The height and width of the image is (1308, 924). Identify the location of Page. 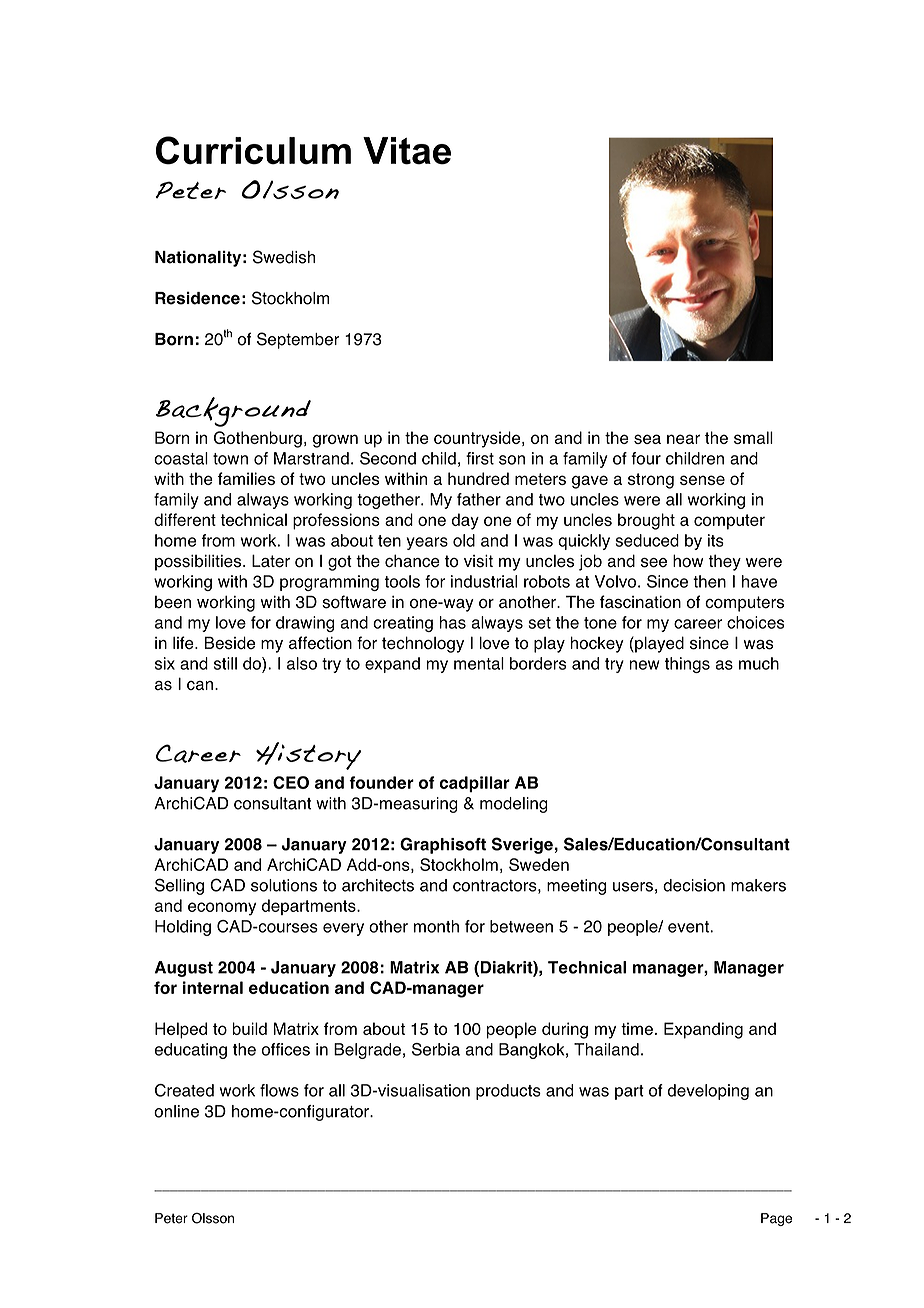
(776, 1219).
